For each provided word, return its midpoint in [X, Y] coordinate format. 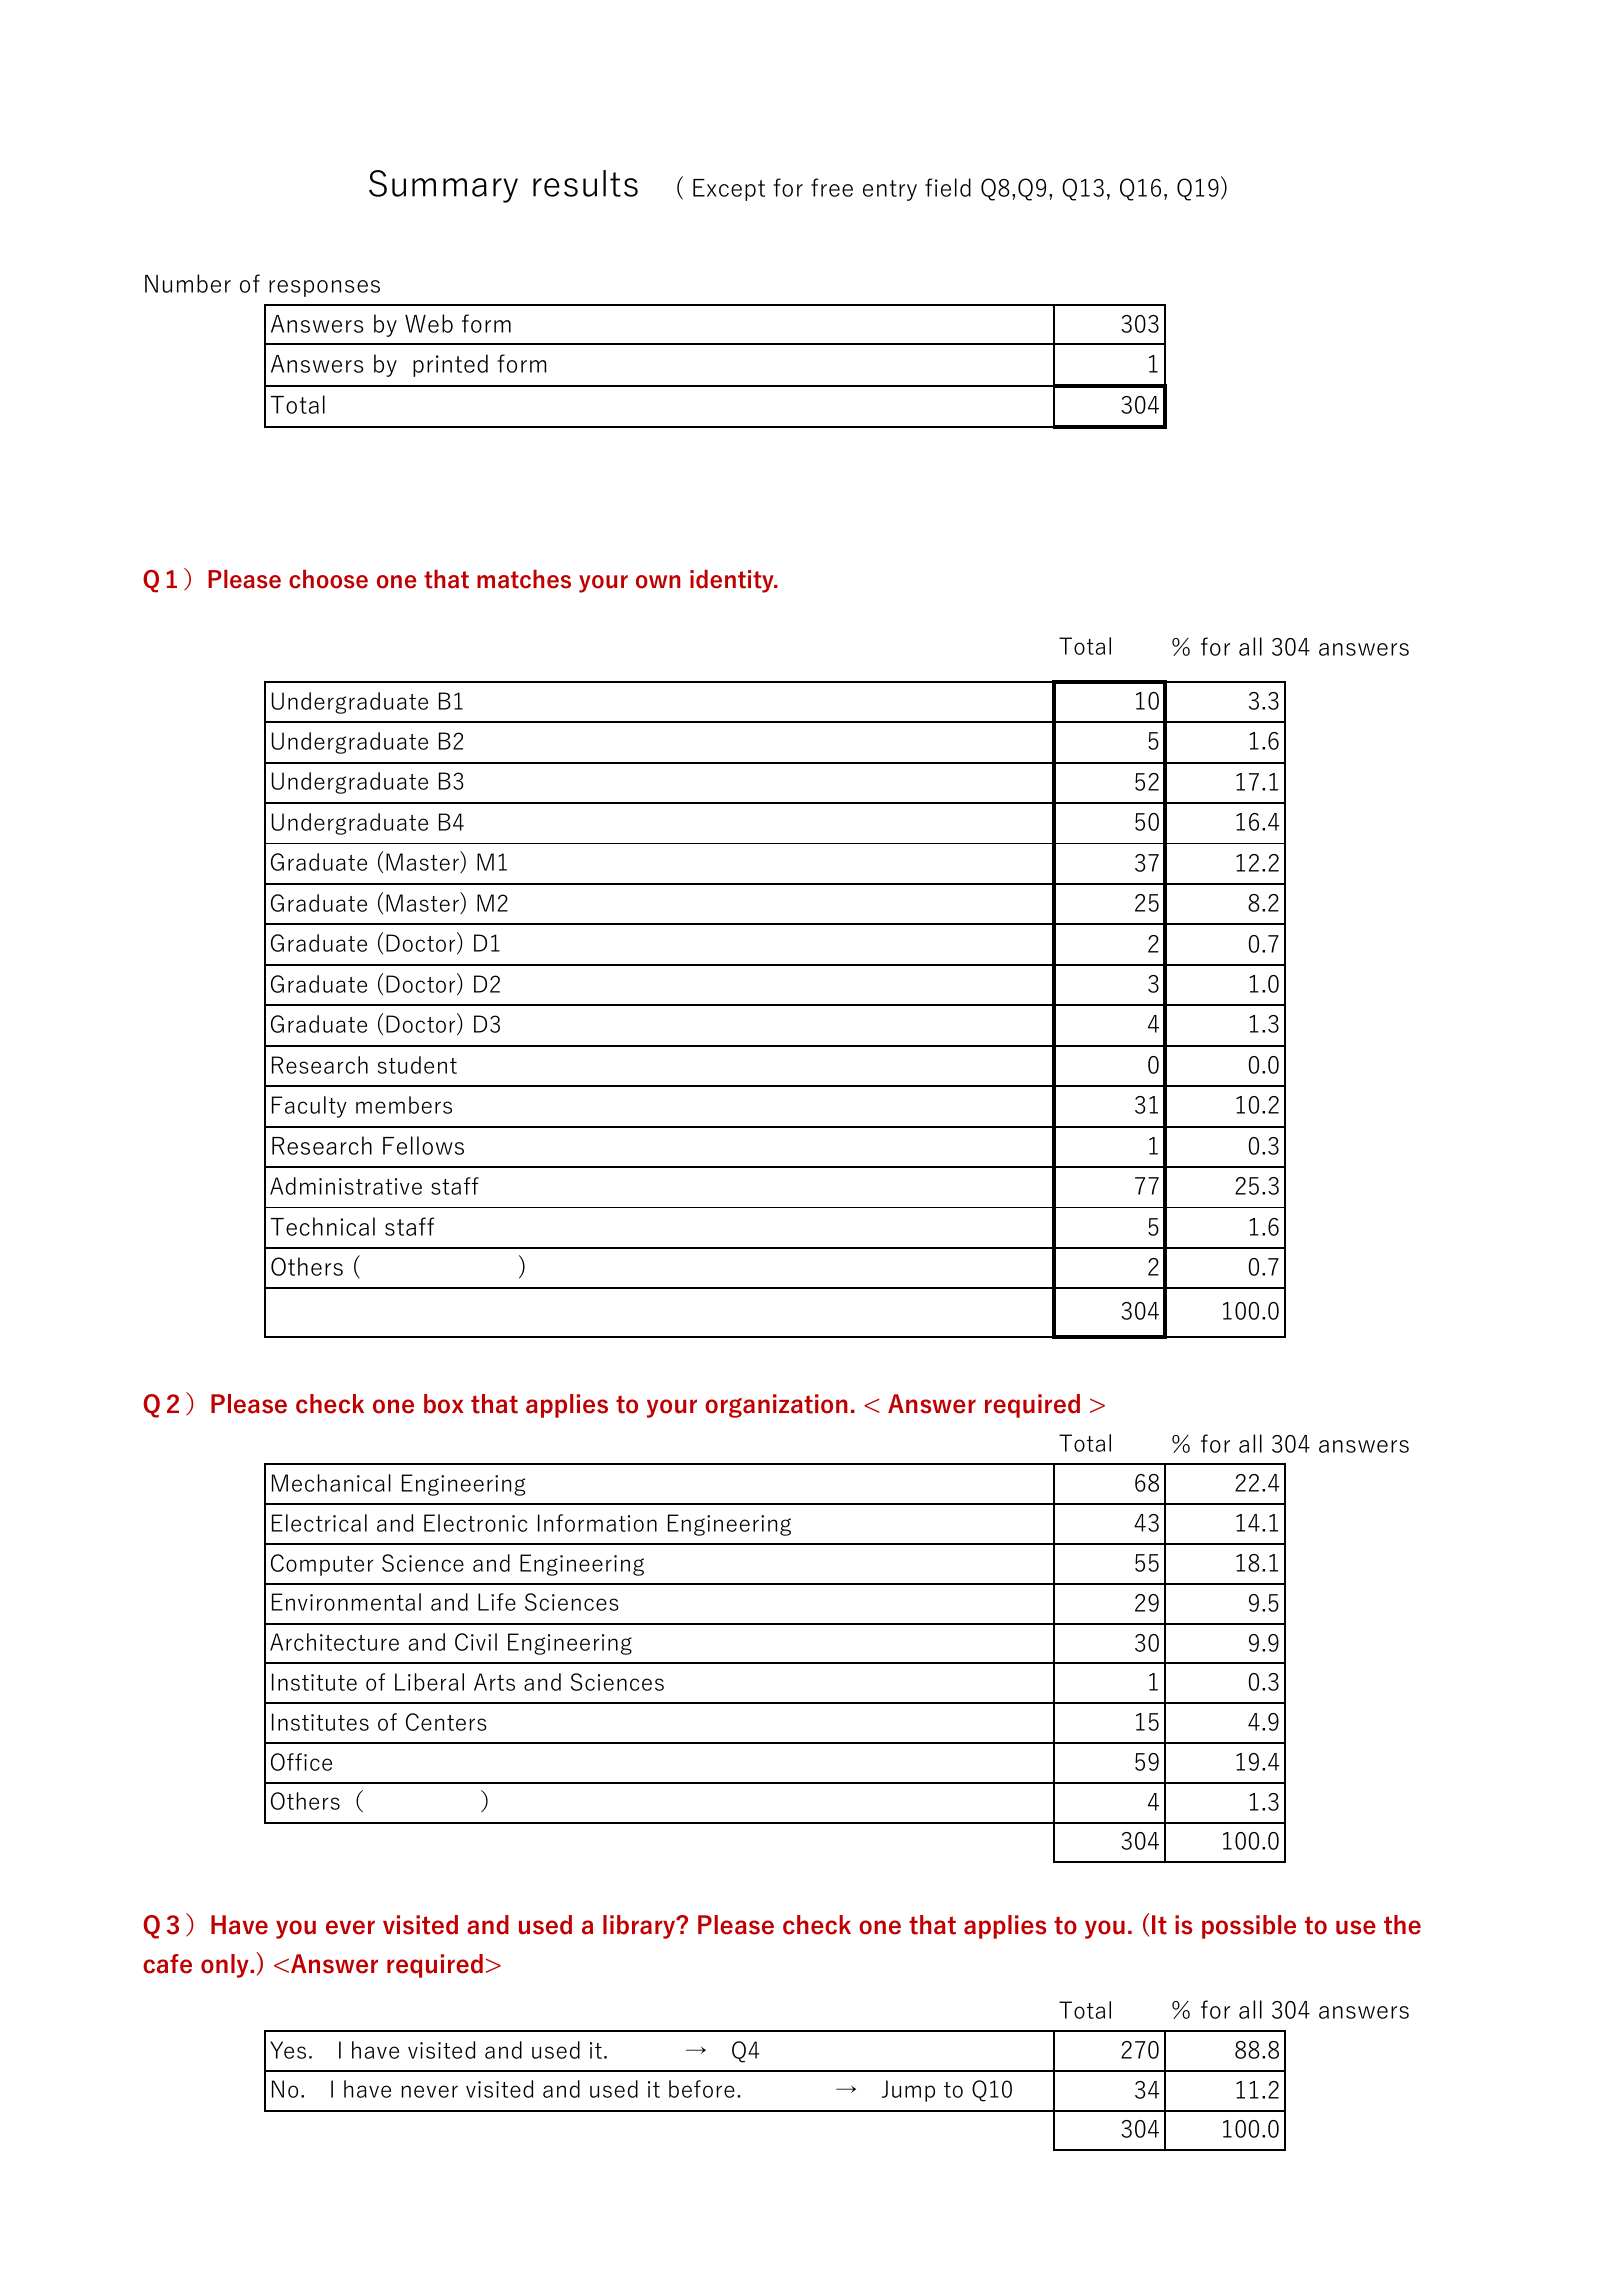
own [658, 582]
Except [729, 190]
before [702, 2089]
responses [324, 288]
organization [776, 1406]
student [417, 1065]
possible [1249, 1927]
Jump [908, 2091]
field [948, 187]
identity [733, 581]
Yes [288, 2050]
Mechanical [331, 1483]
